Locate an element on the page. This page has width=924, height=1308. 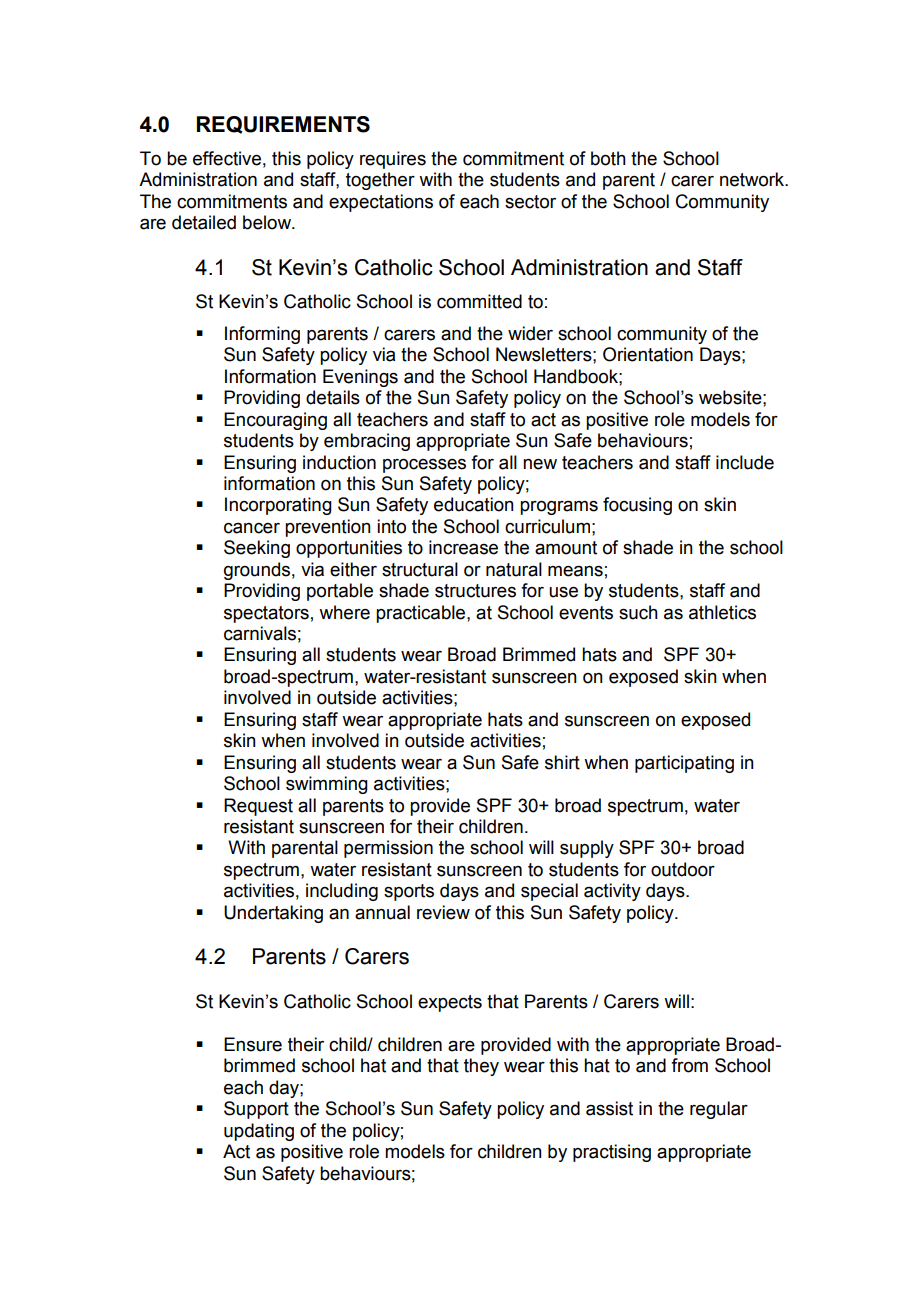
Encouraging is located at coordinates (275, 421).
